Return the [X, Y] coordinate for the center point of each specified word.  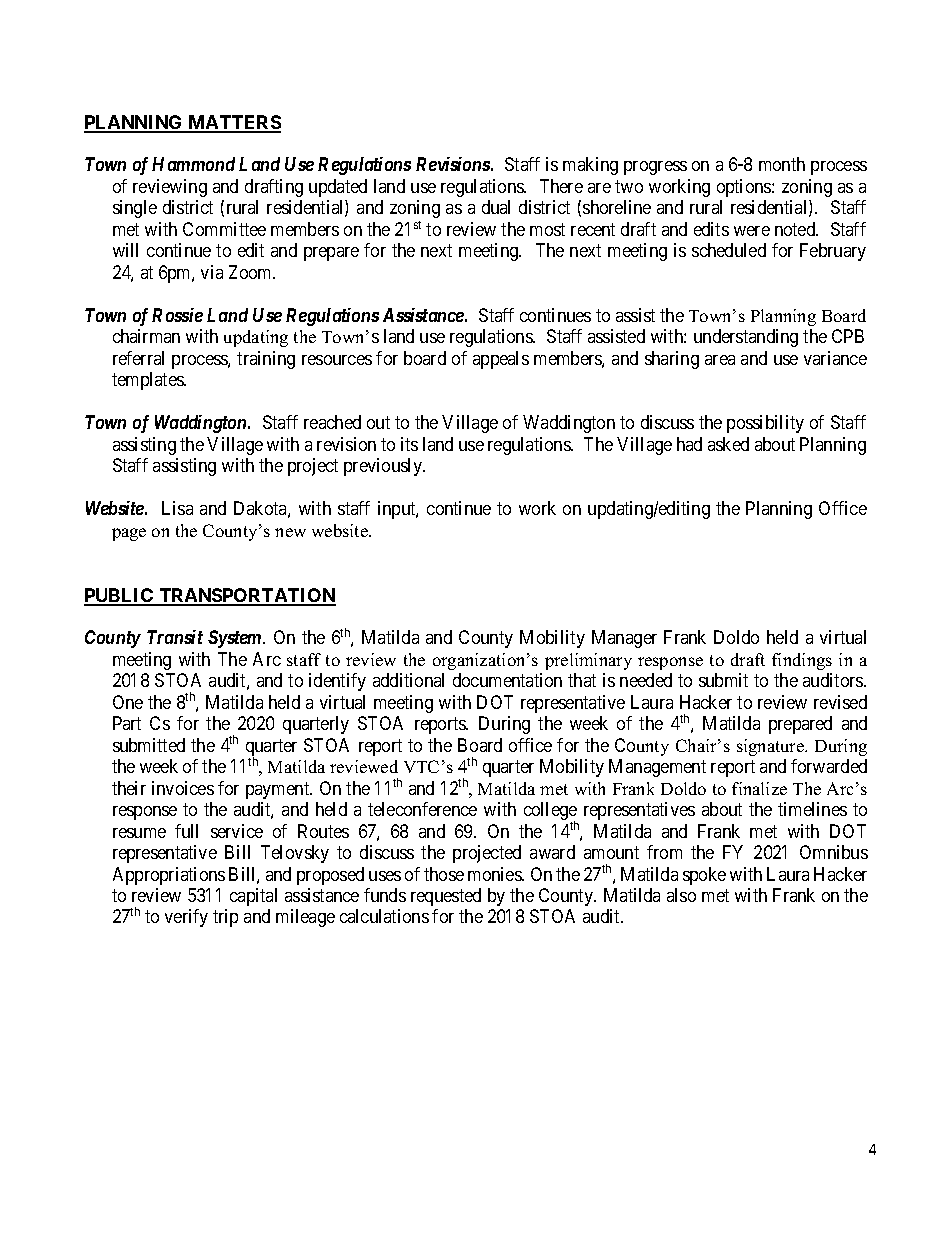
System [236, 639]
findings [802, 661]
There [561, 186]
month [782, 164]
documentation [507, 680]
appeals [501, 360]
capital [253, 897]
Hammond [193, 164]
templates [148, 381]
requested [446, 897]
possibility [765, 424]
